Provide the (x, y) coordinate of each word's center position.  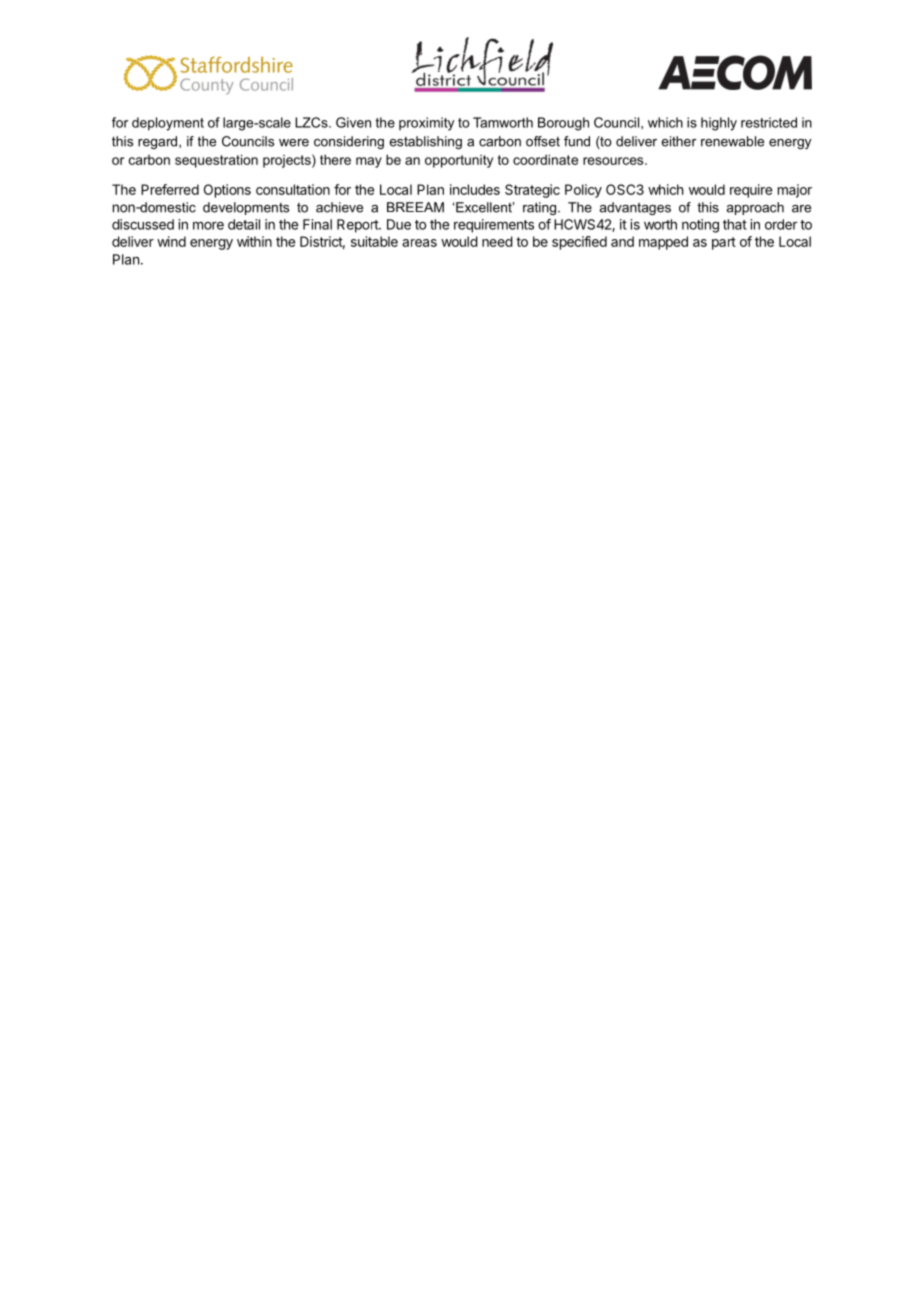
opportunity (459, 161)
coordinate (545, 159)
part (724, 243)
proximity (426, 124)
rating (541, 208)
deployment (168, 124)
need (497, 241)
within (254, 241)
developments (246, 208)
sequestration (216, 161)
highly (719, 124)
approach (755, 208)
